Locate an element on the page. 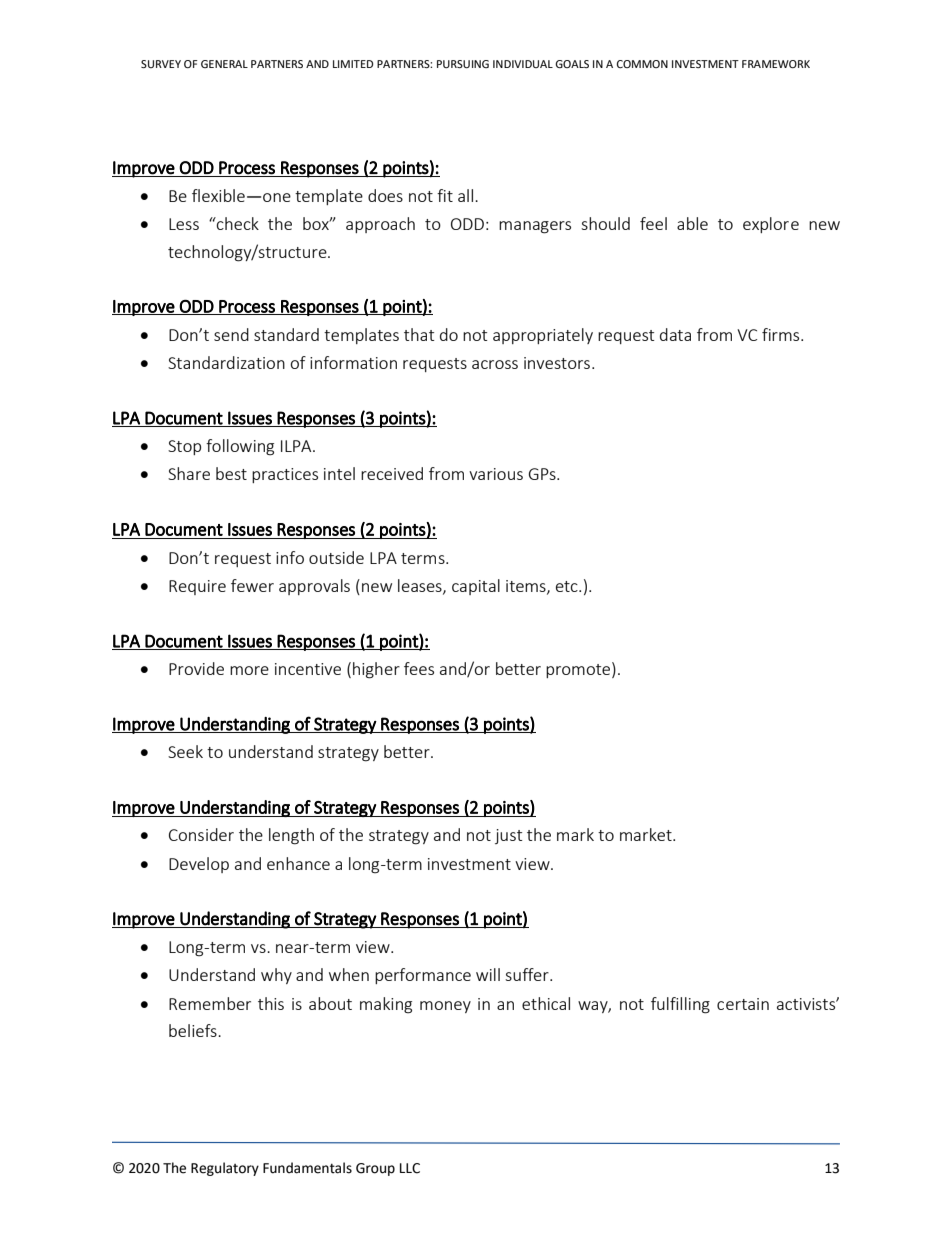  GENERAL is located at coordinates (224, 64).
